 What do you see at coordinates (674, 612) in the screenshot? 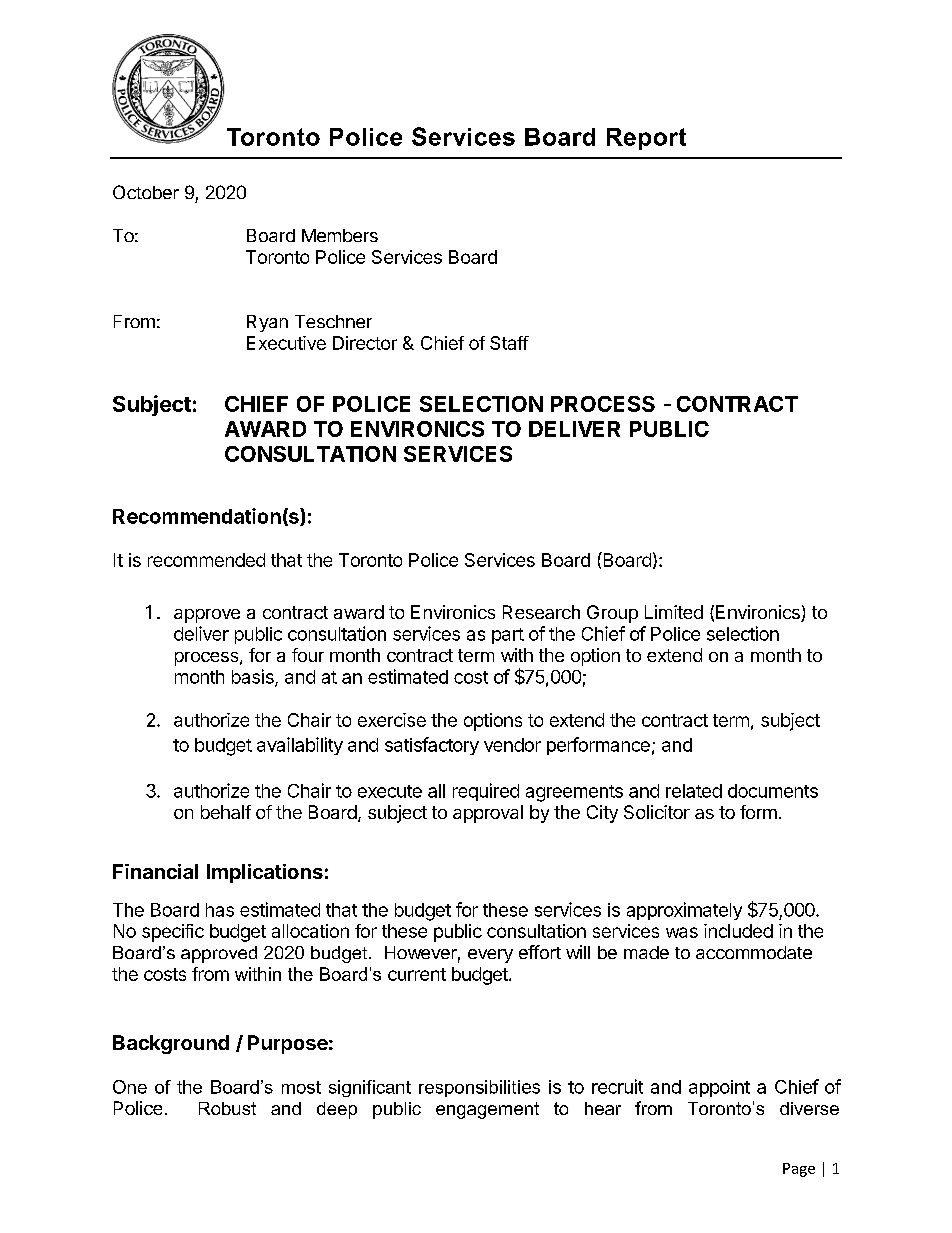
I see `Limited` at bounding box center [674, 612].
